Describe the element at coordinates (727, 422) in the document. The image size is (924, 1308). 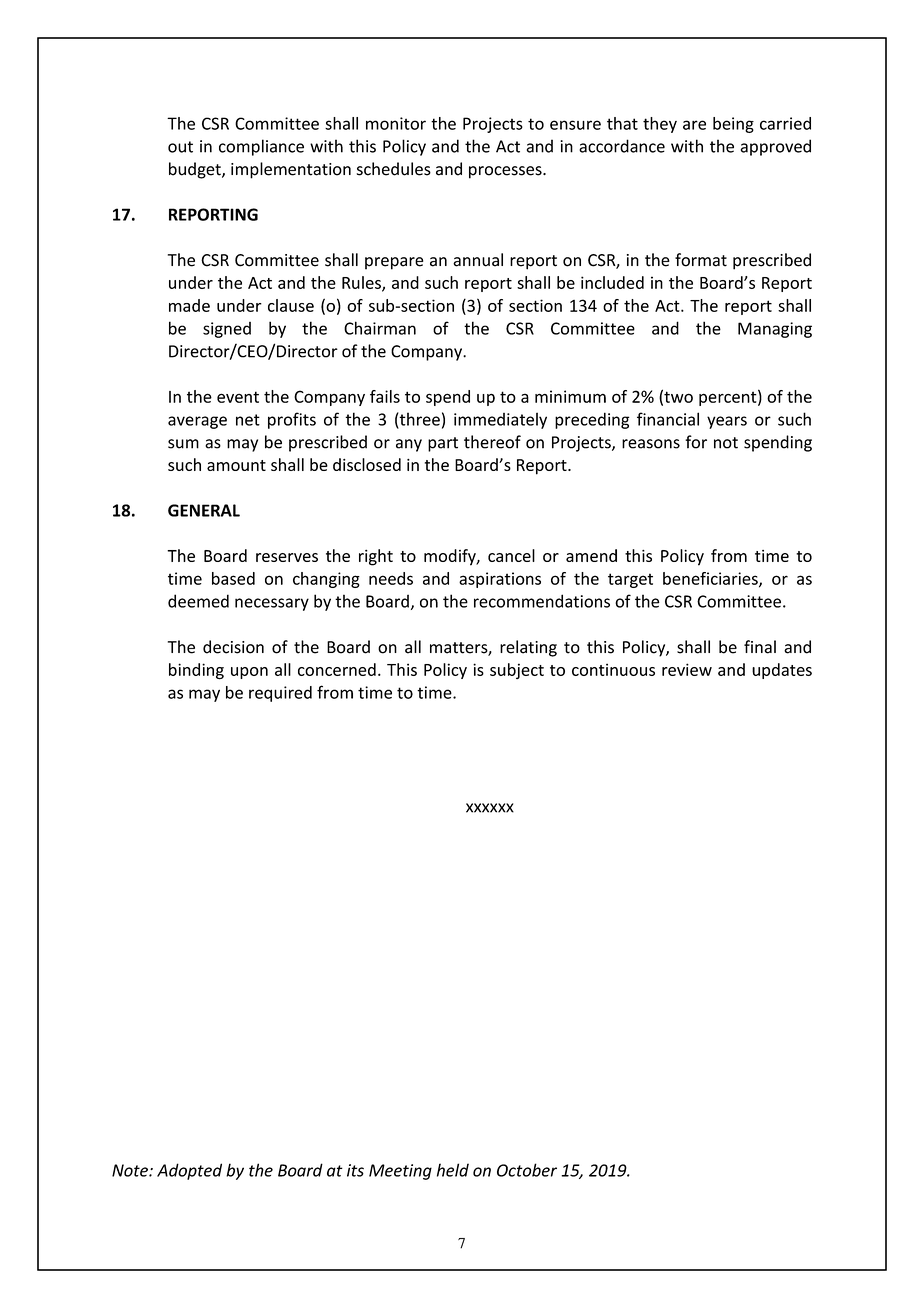
I see `years` at that location.
